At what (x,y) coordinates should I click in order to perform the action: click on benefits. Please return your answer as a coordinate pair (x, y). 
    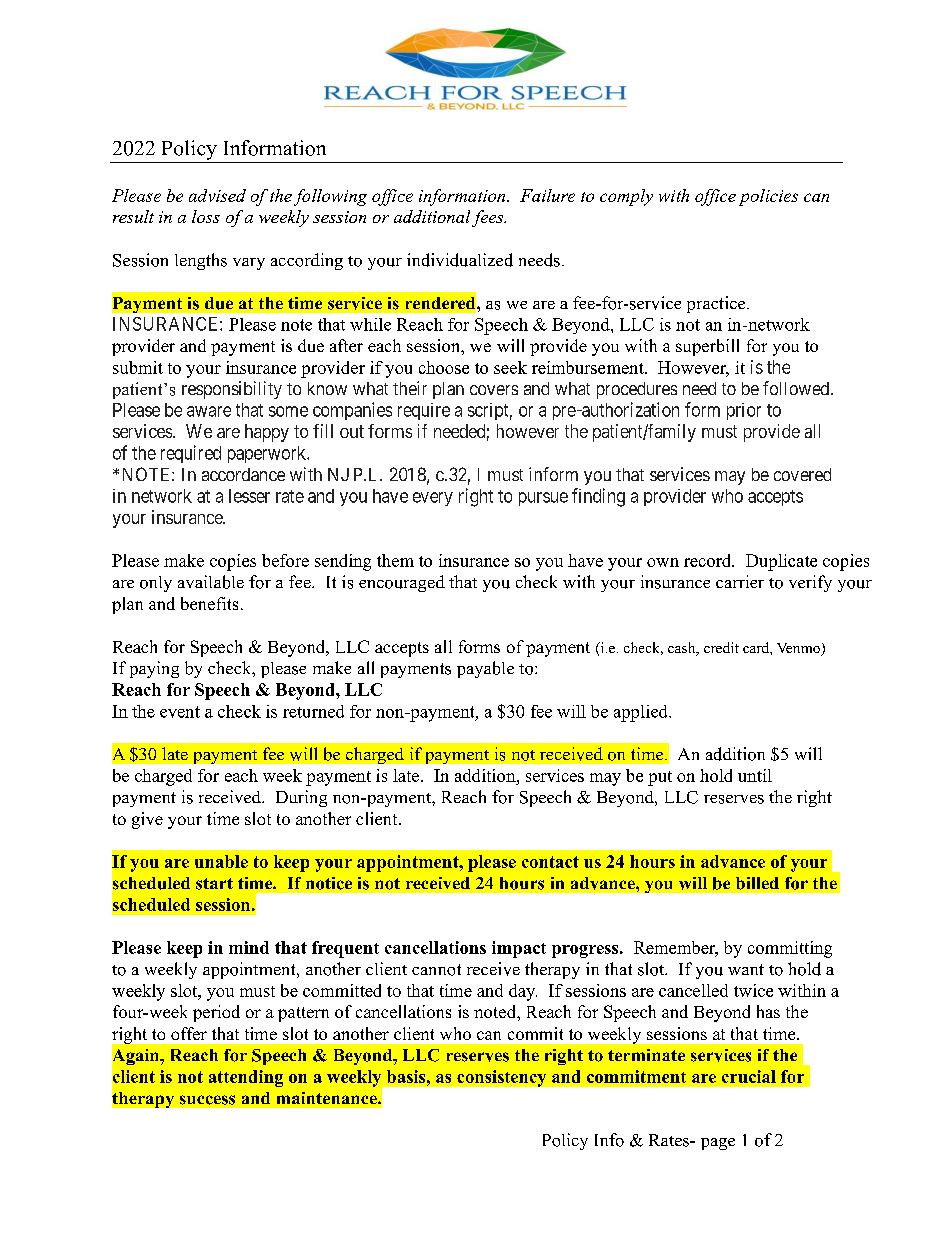
    Looking at the image, I should click on (209, 603).
